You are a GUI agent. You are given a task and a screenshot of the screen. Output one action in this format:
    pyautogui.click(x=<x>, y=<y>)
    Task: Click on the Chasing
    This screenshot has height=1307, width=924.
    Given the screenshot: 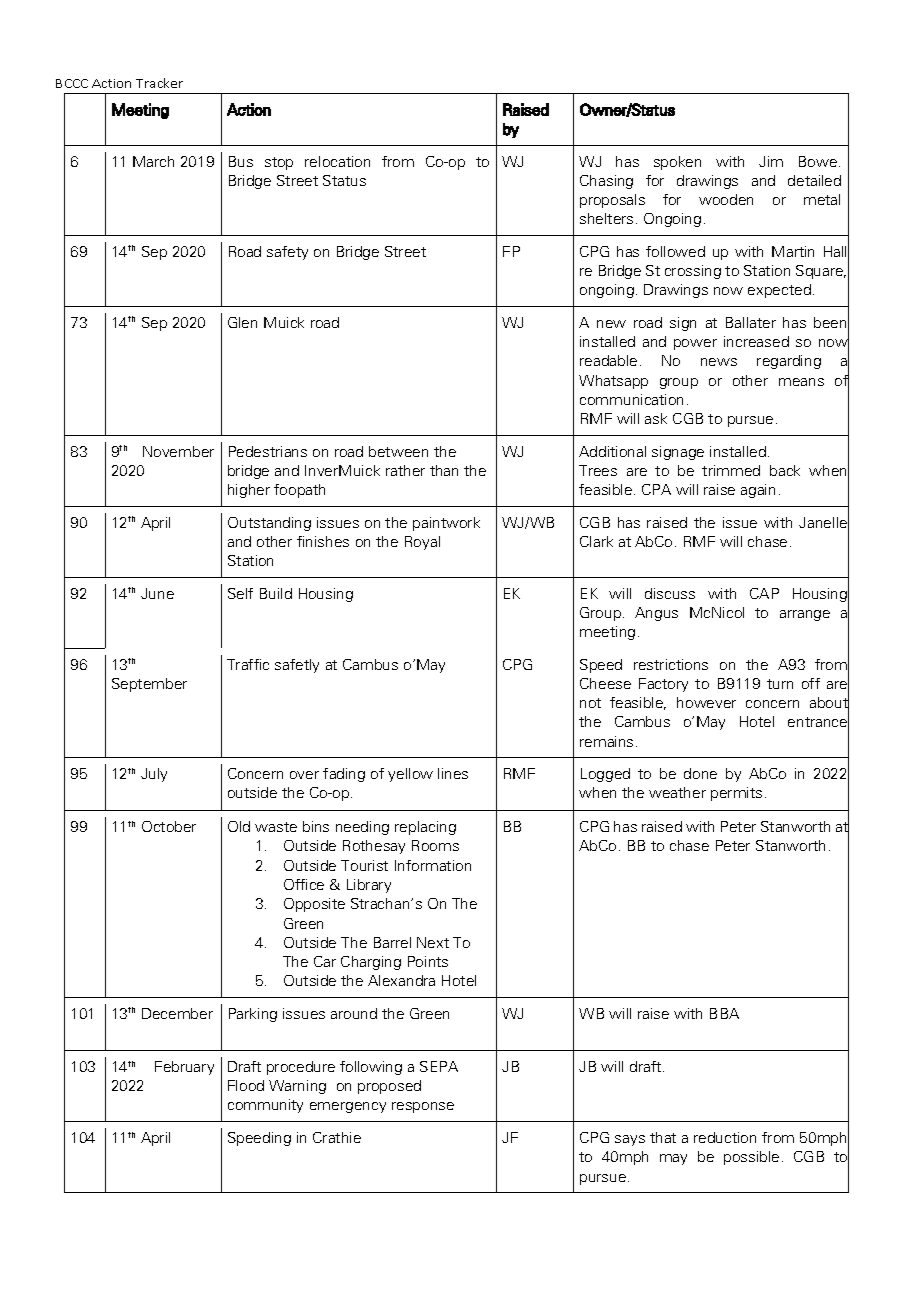 What is the action you would take?
    pyautogui.click(x=606, y=182)
